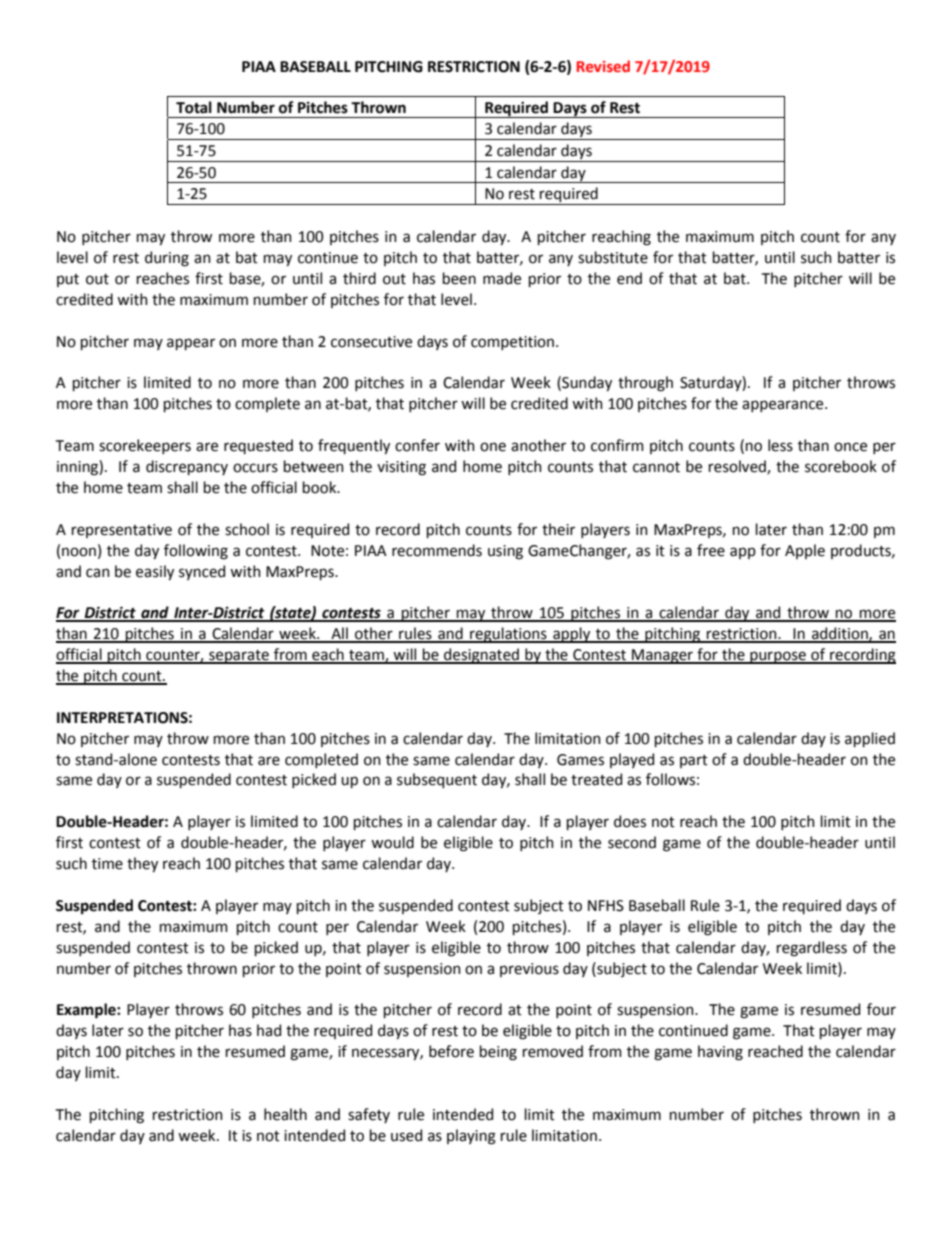 This image has width=952, height=1233. What do you see at coordinates (603, 66) in the image?
I see `Revised` at bounding box center [603, 66].
